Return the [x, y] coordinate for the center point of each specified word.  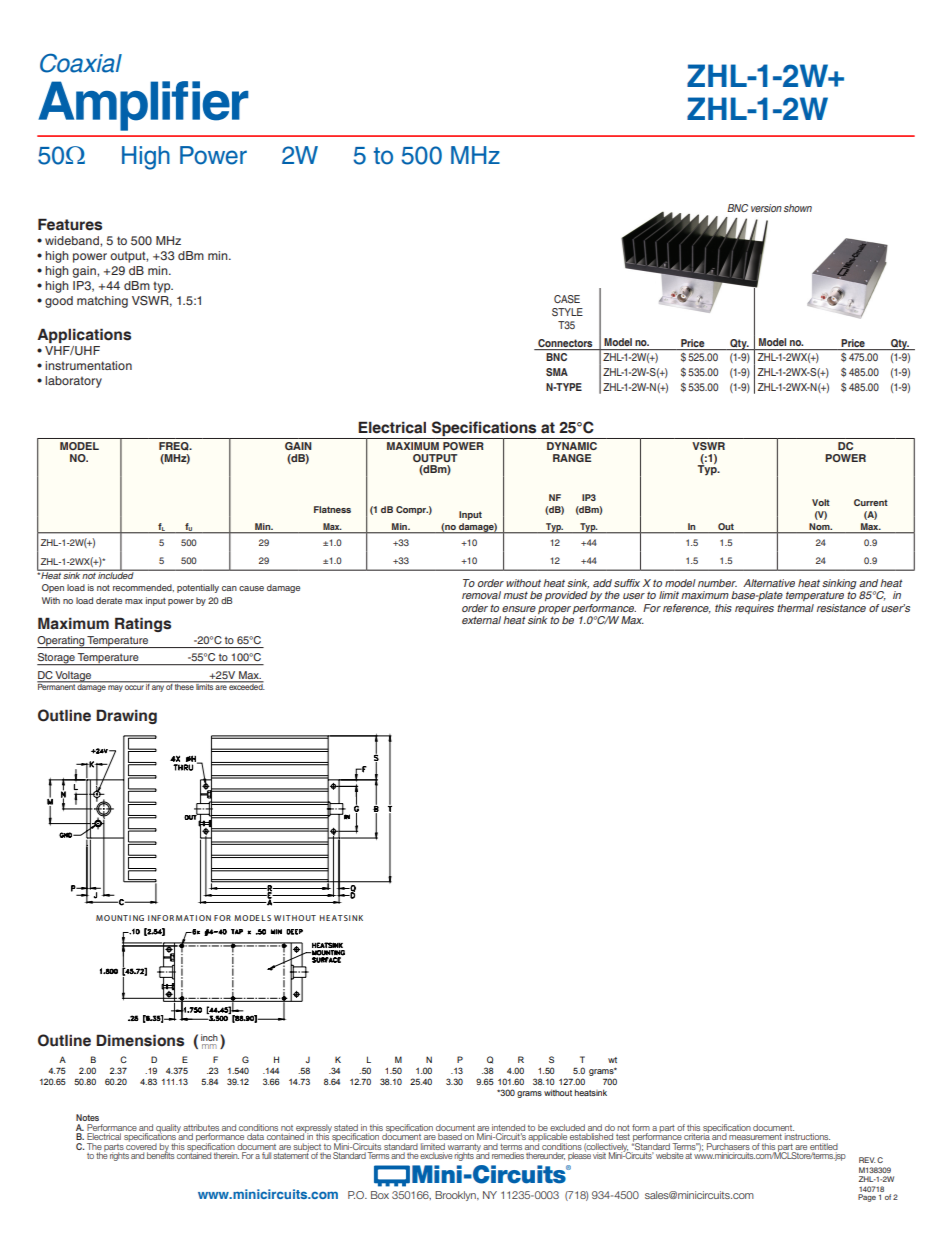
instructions [807, 1136]
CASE [567, 299]
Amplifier [143, 106]
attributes [201, 1127]
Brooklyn [456, 1196]
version [766, 208]
